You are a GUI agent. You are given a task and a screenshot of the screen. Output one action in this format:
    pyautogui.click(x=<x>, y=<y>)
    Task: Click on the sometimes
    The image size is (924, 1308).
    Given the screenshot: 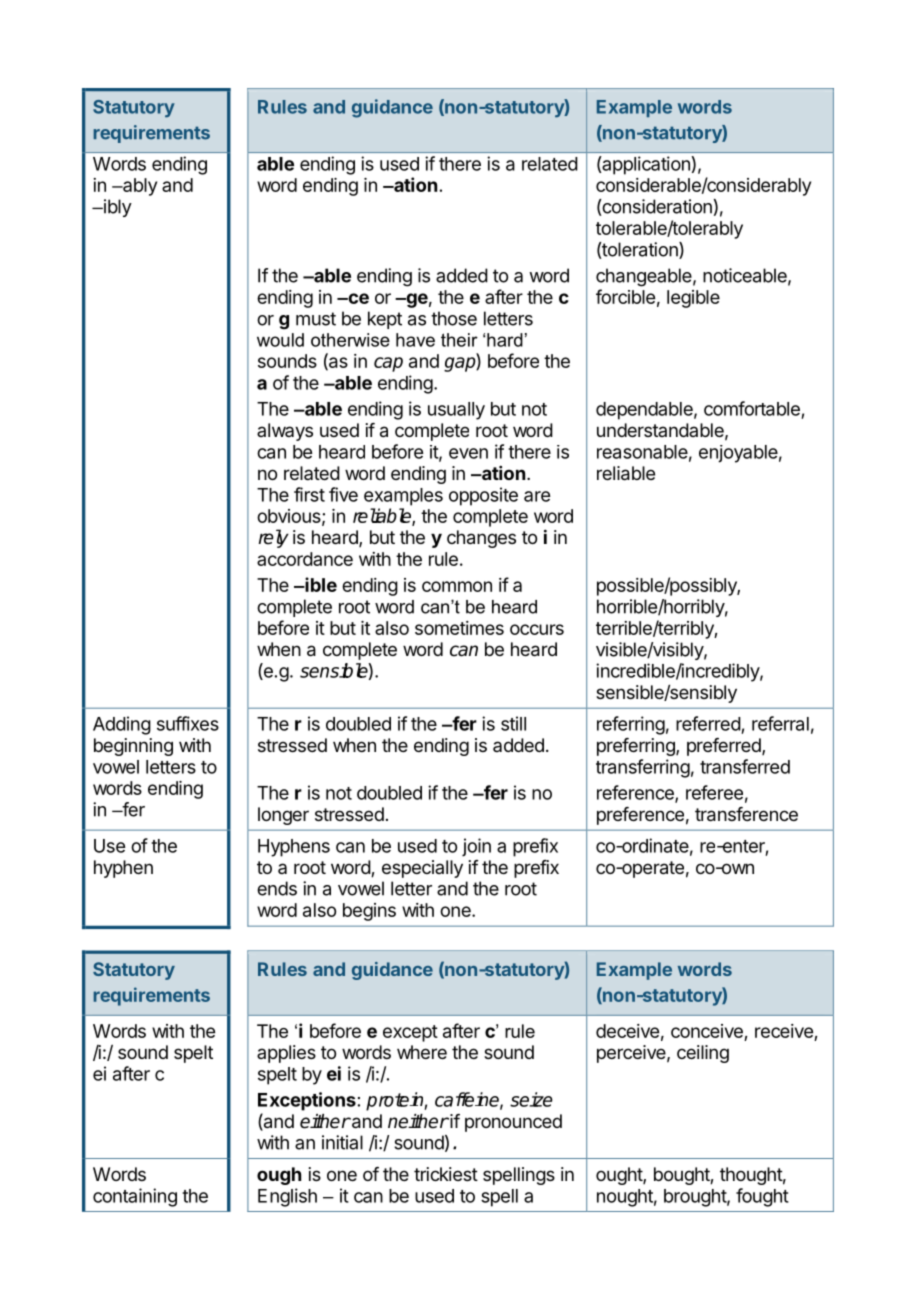 What is the action you would take?
    pyautogui.click(x=459, y=628)
